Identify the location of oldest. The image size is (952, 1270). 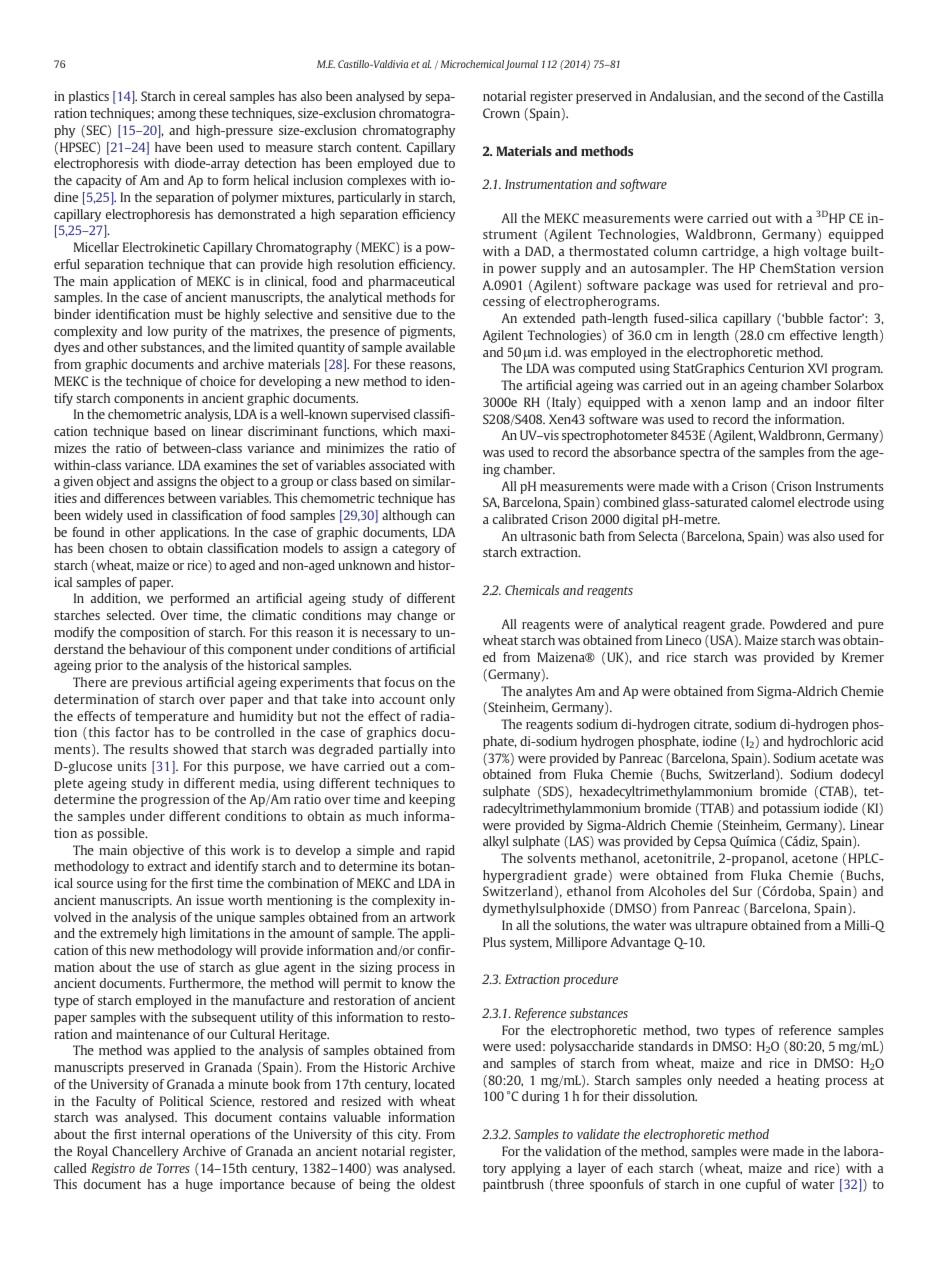
(438, 1184).
